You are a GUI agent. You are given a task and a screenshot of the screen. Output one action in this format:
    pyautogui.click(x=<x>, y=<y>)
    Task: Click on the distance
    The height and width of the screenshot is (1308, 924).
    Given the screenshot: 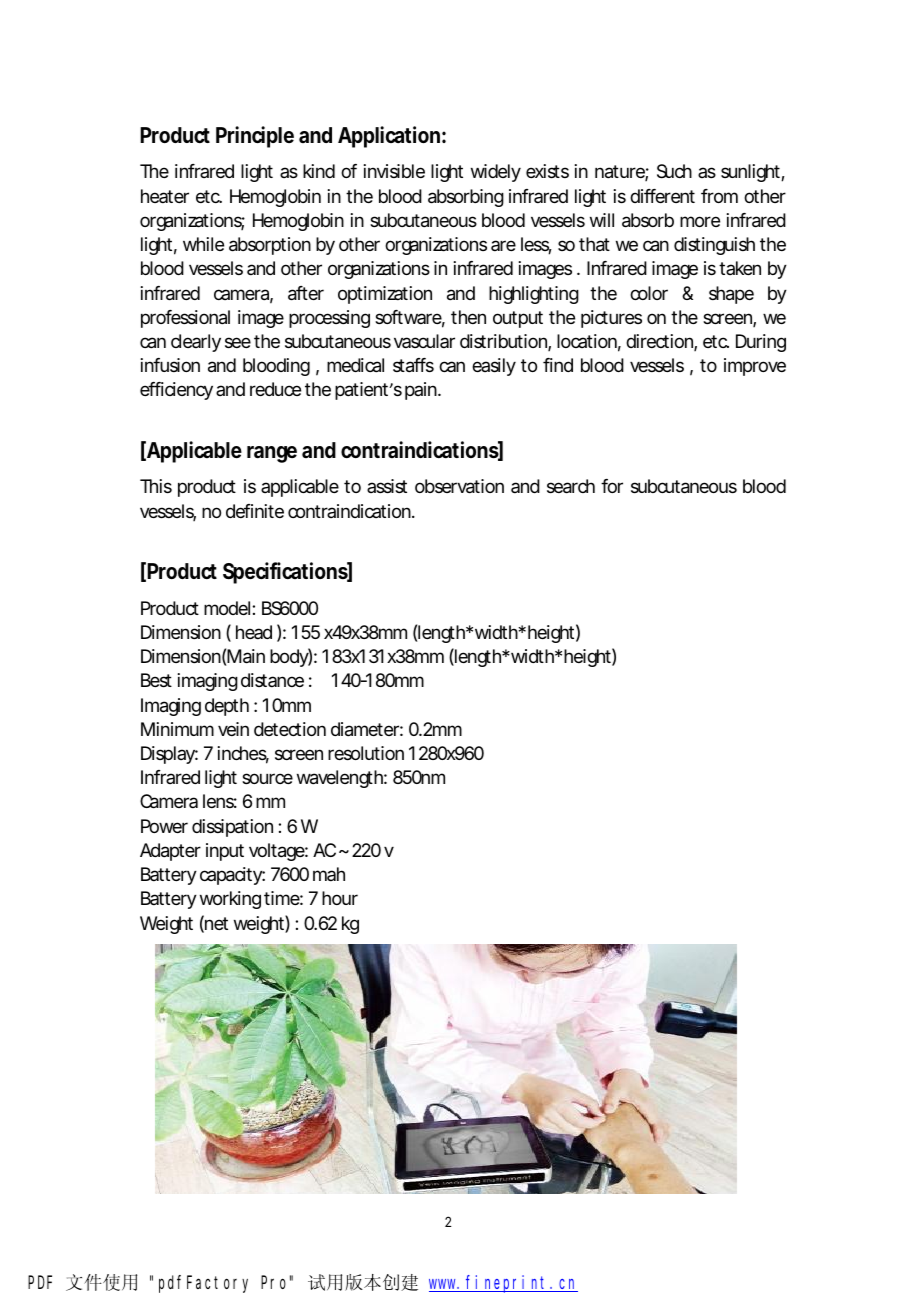 What is the action you would take?
    pyautogui.click(x=272, y=680)
